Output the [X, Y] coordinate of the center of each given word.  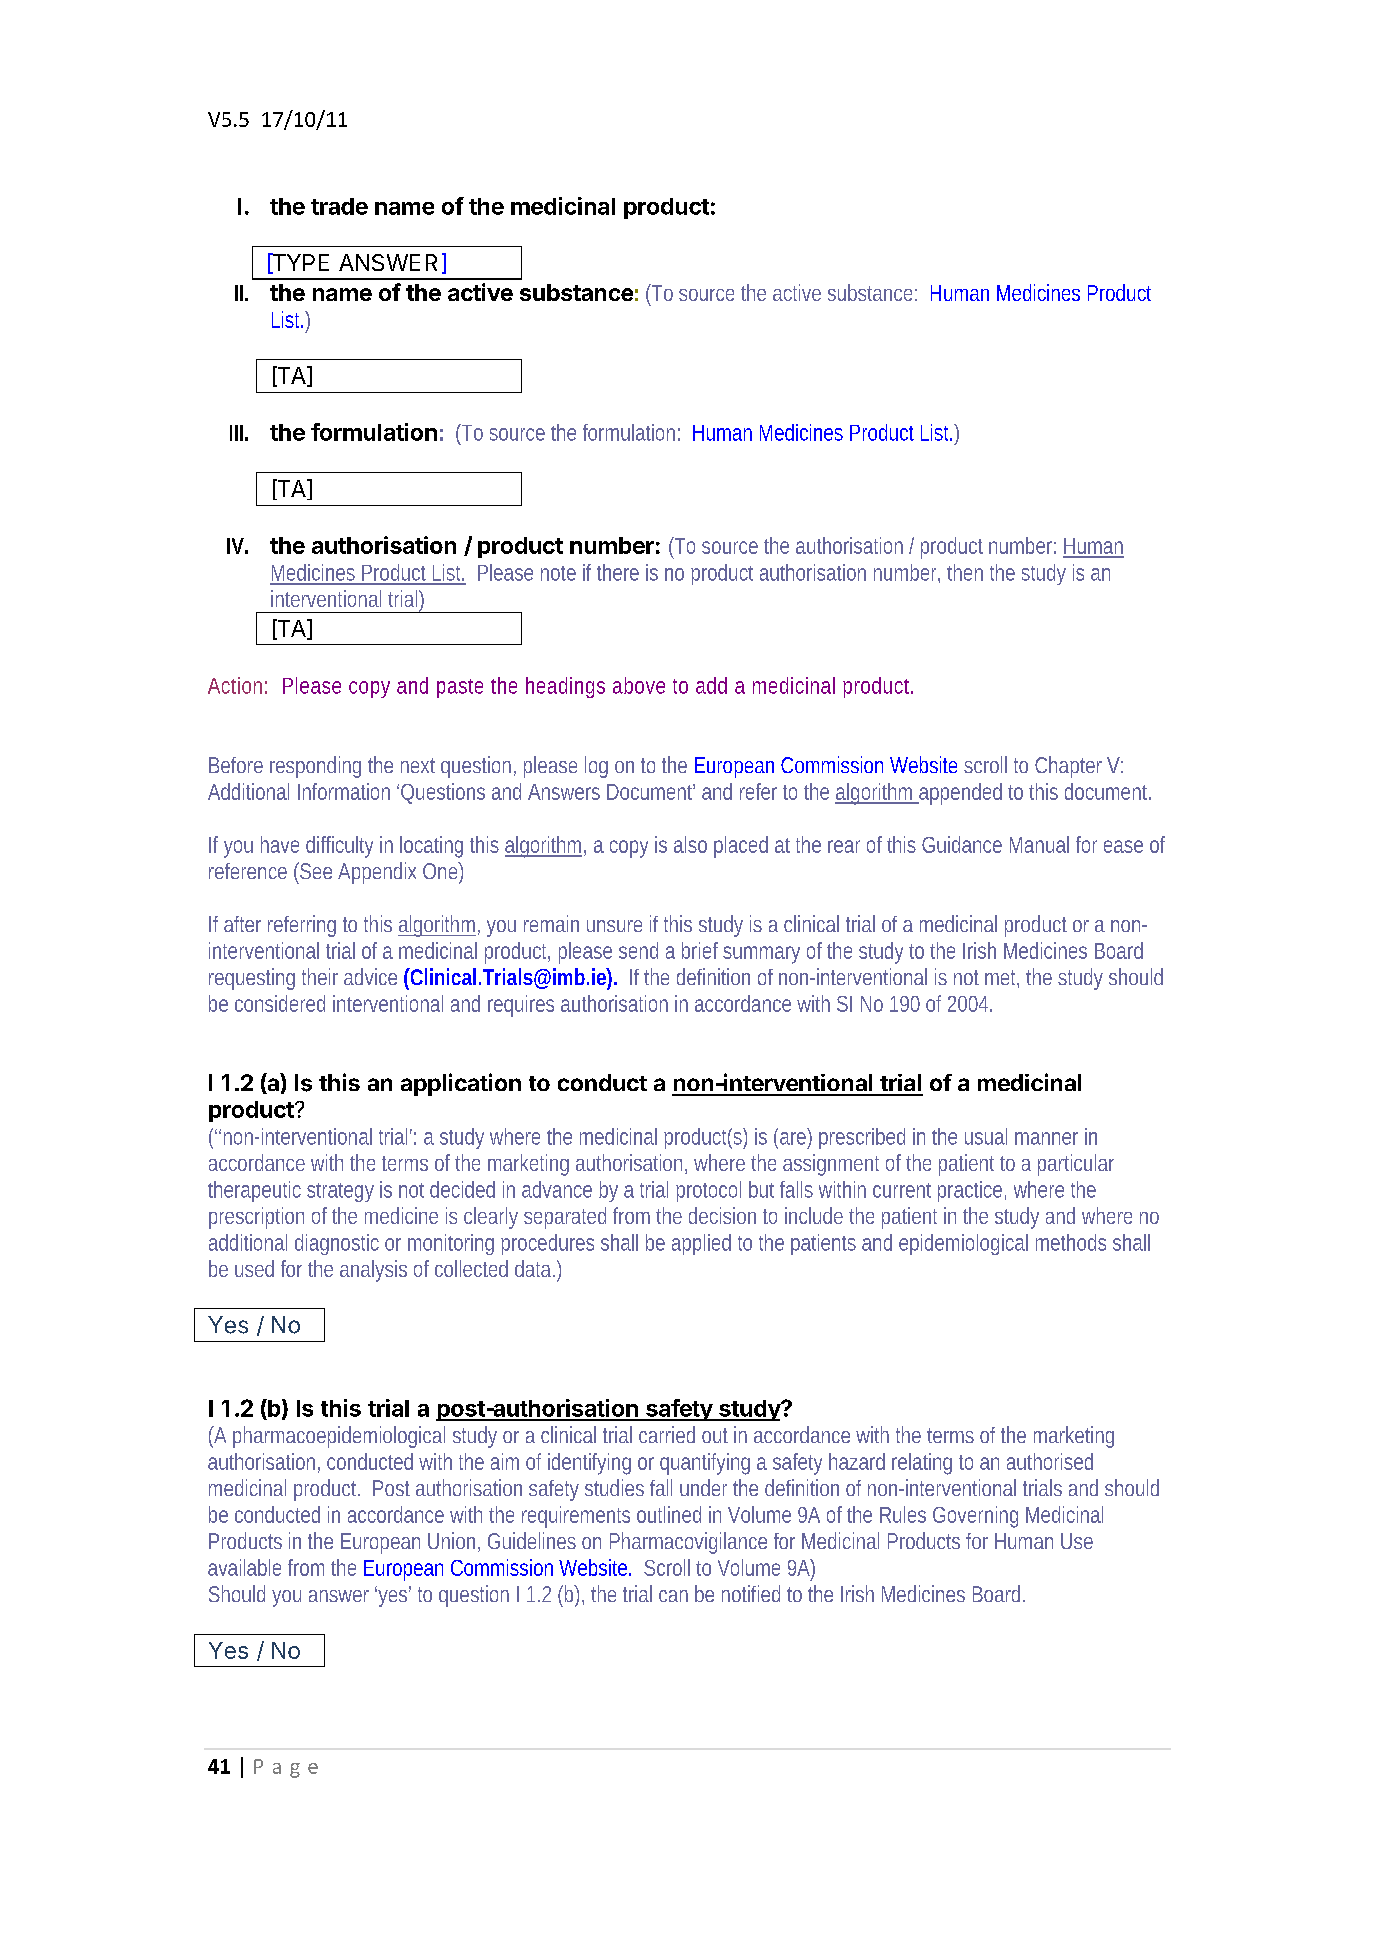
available [244, 1567]
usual [986, 1136]
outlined [669, 1514]
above [639, 685]
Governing [975, 1517]
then [965, 572]
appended [959, 794]
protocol [708, 1191]
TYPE [299, 263]
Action [235, 685]
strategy [340, 1192]
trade [339, 206]
